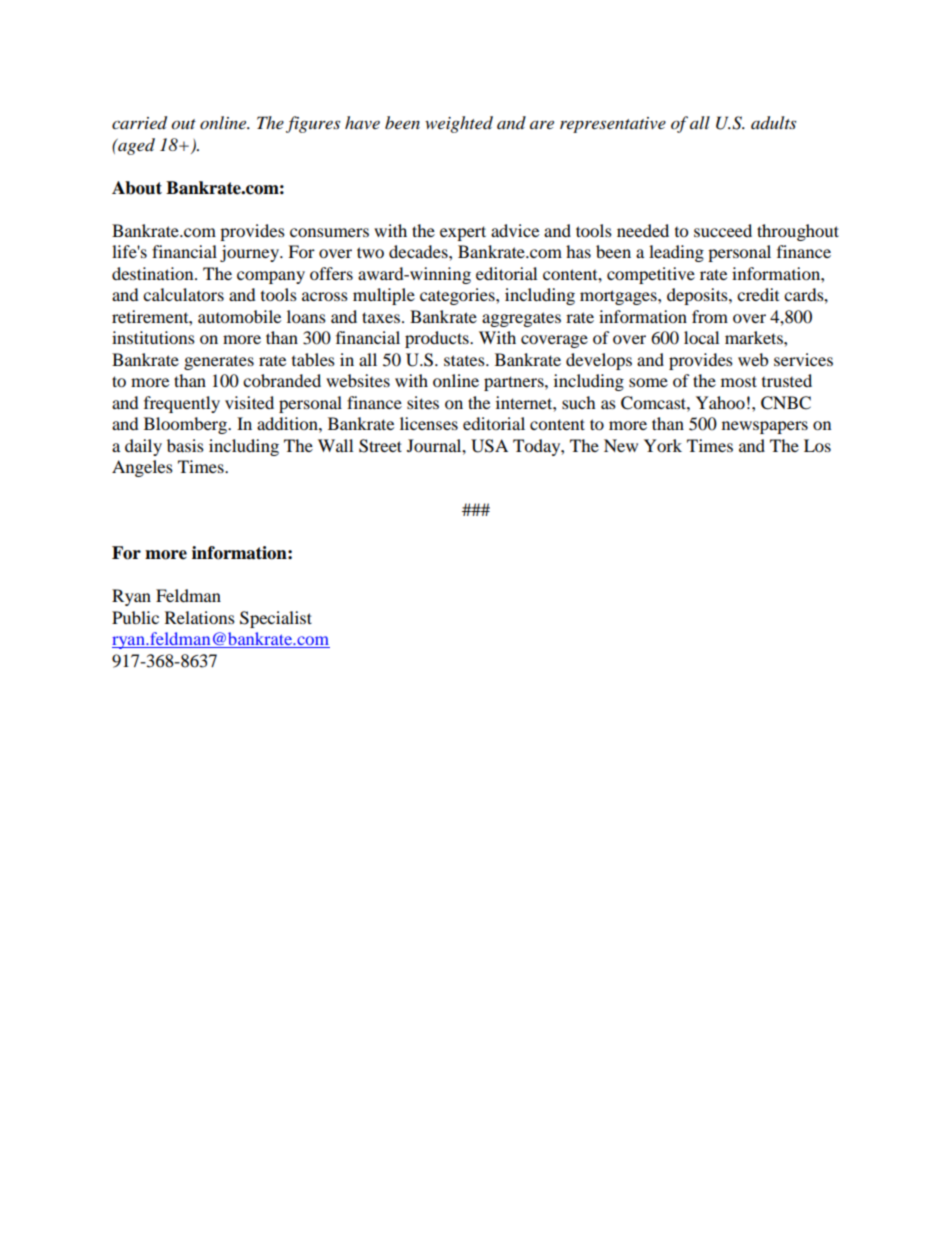 The image size is (952, 1233). Describe the element at coordinates (459, 124) in the screenshot. I see `weighted` at that location.
